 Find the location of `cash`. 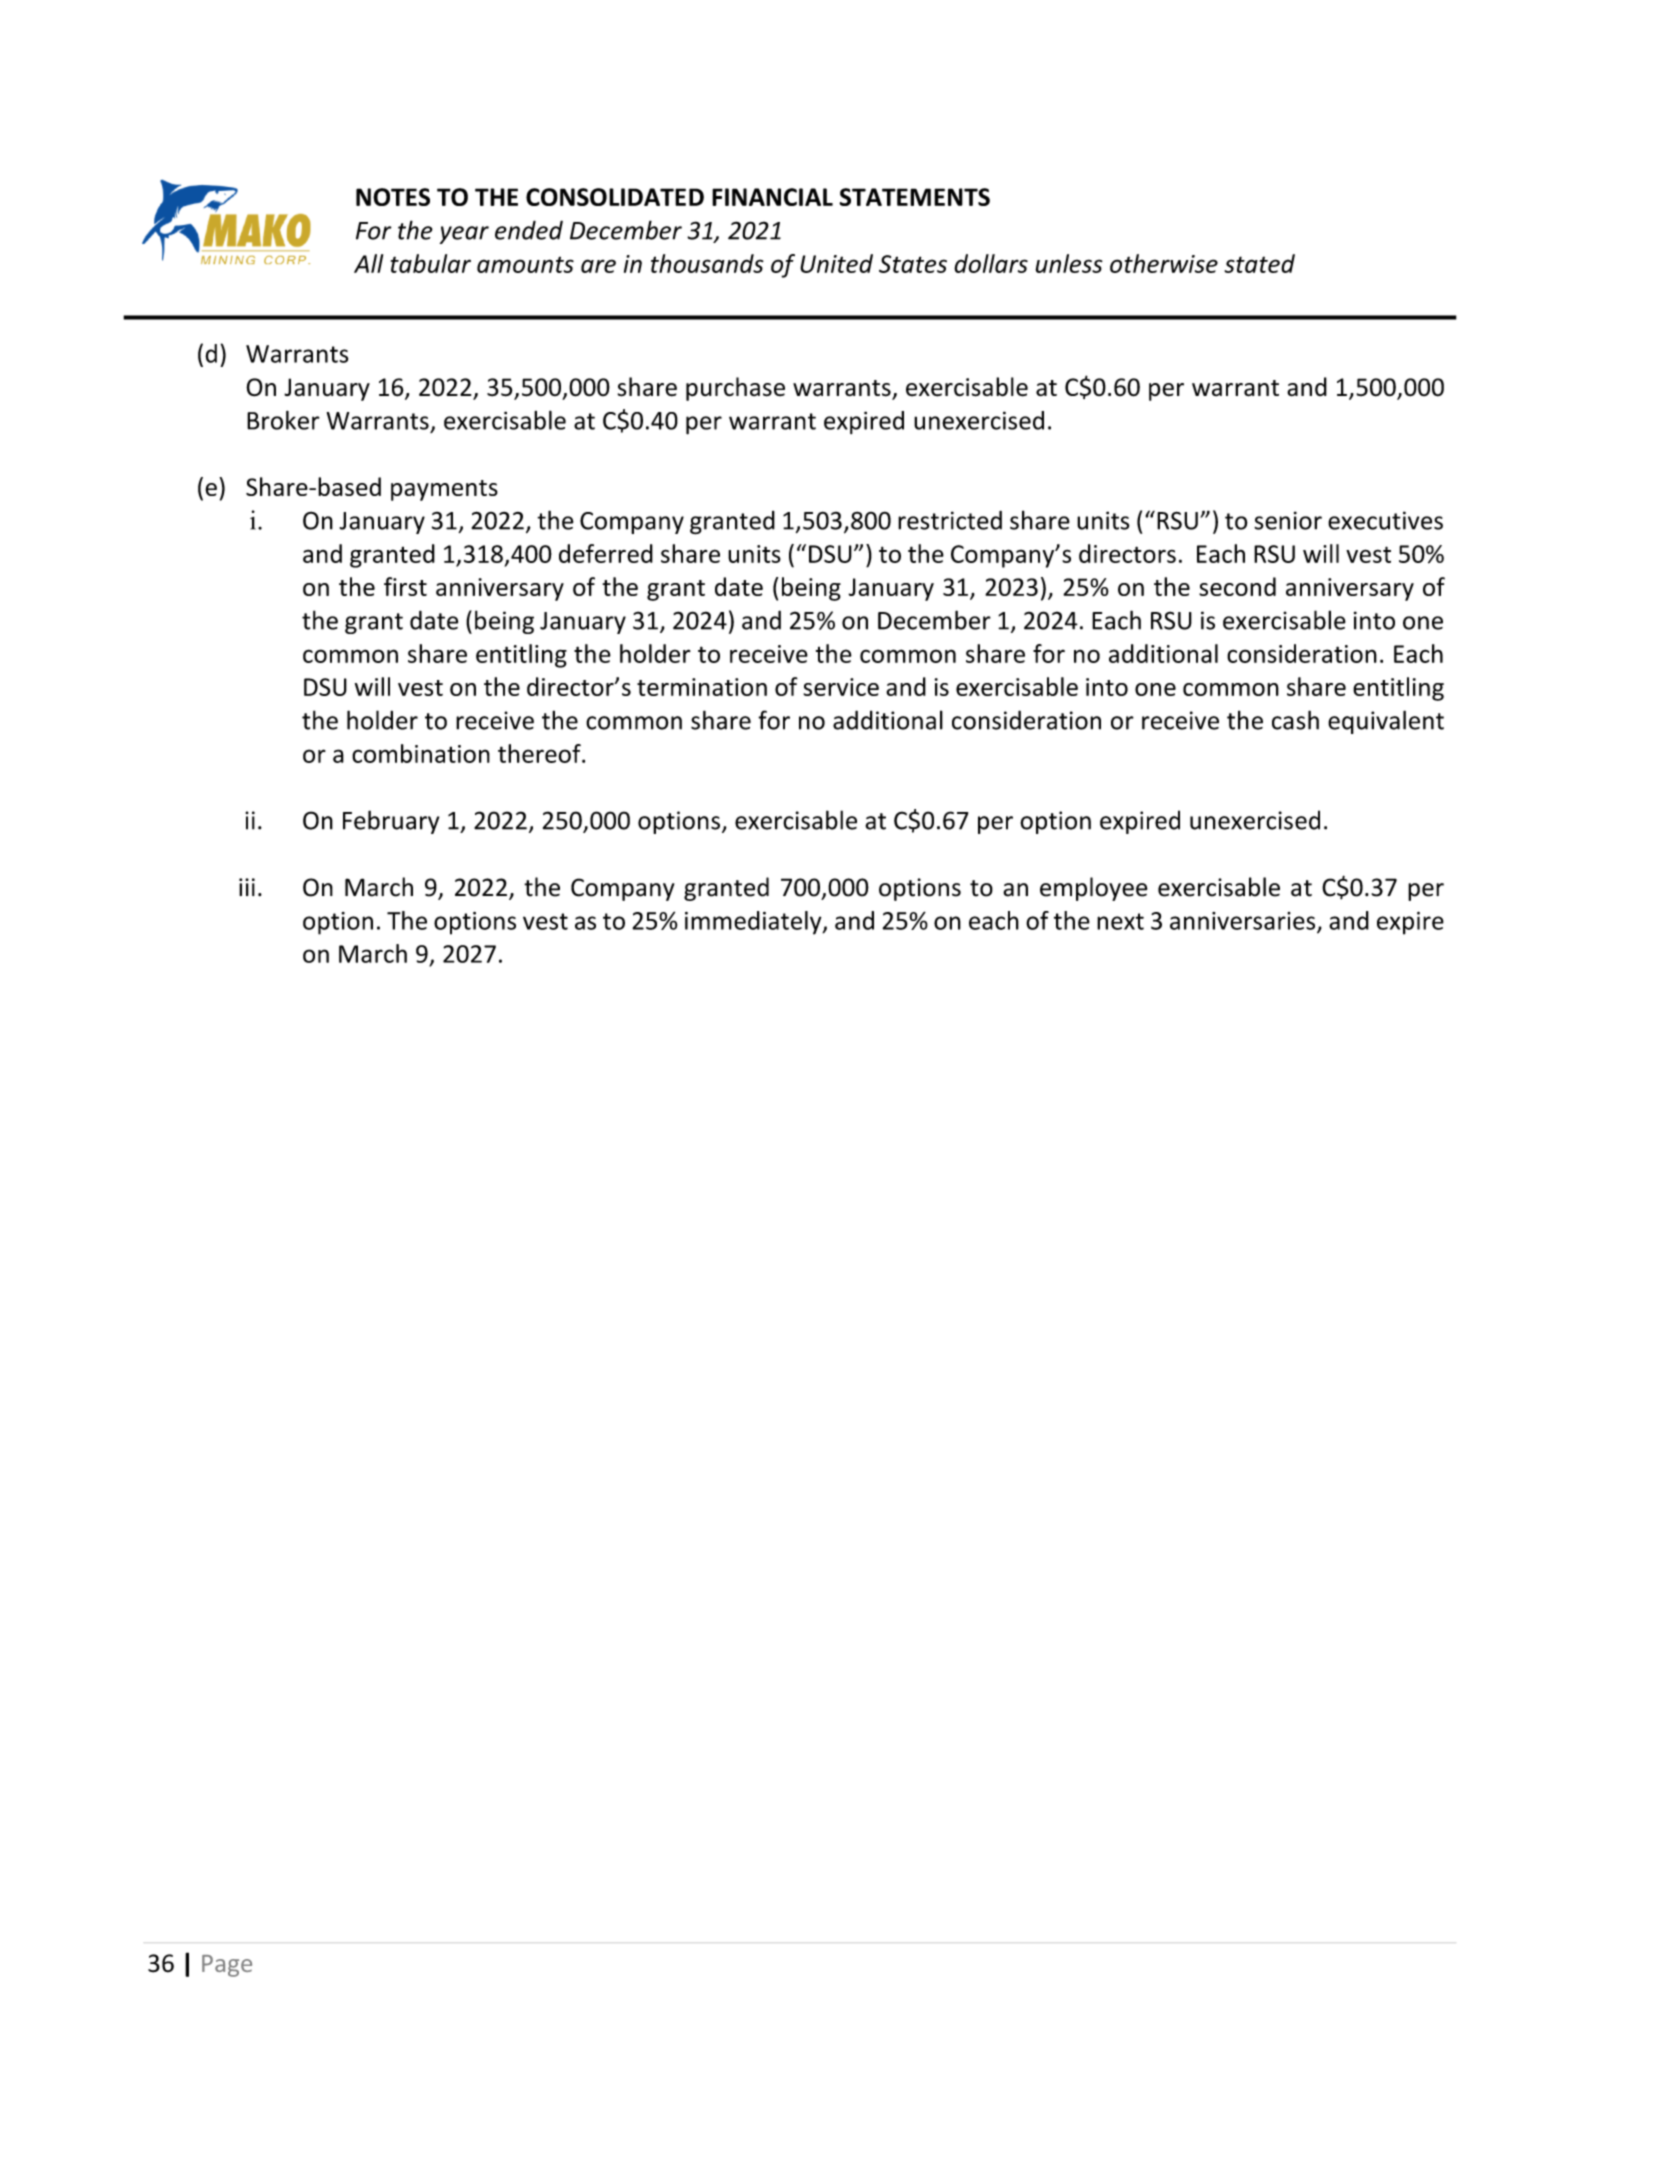

cash is located at coordinates (1295, 720).
